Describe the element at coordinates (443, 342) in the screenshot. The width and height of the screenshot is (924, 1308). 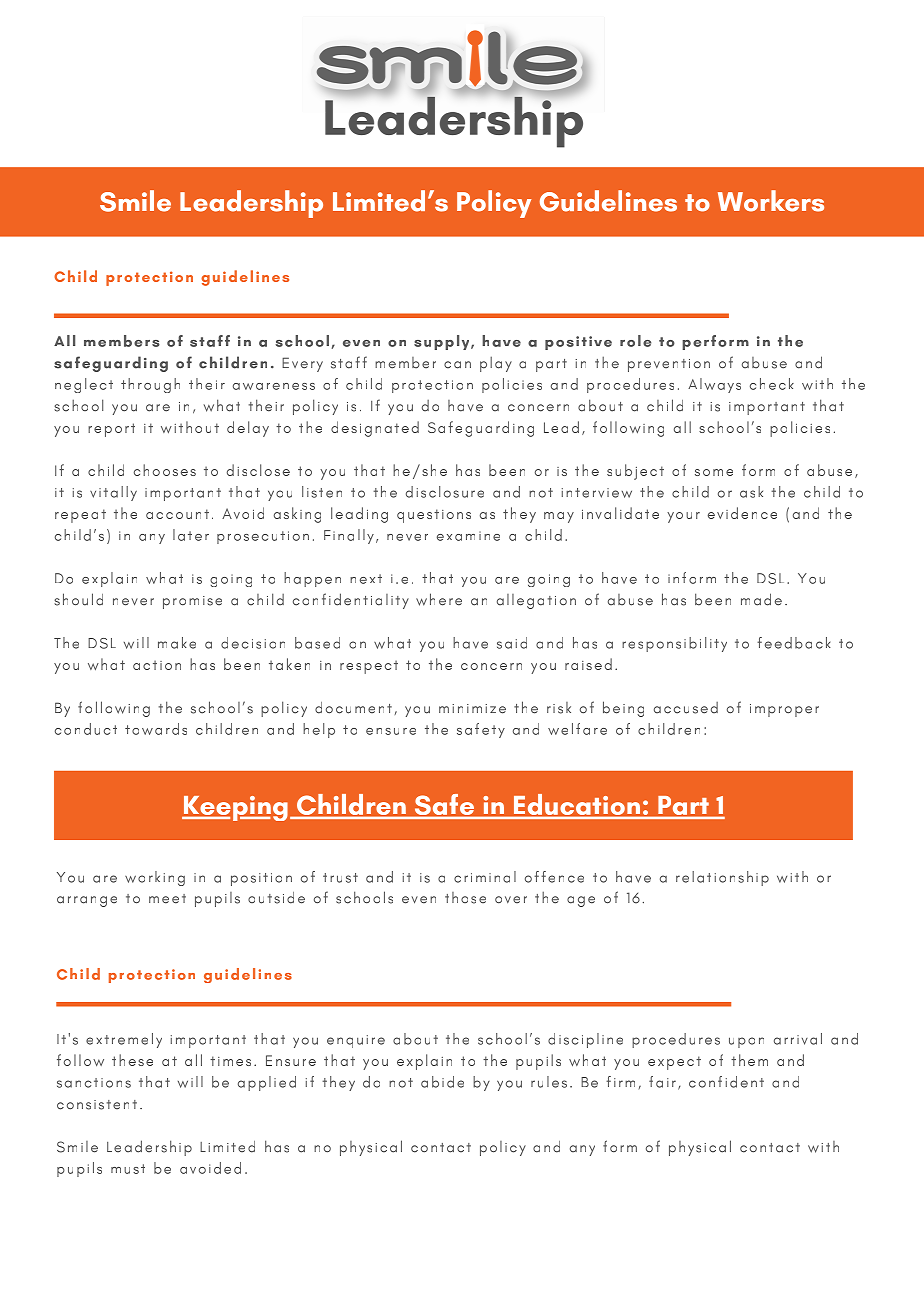
I see `supply` at that location.
